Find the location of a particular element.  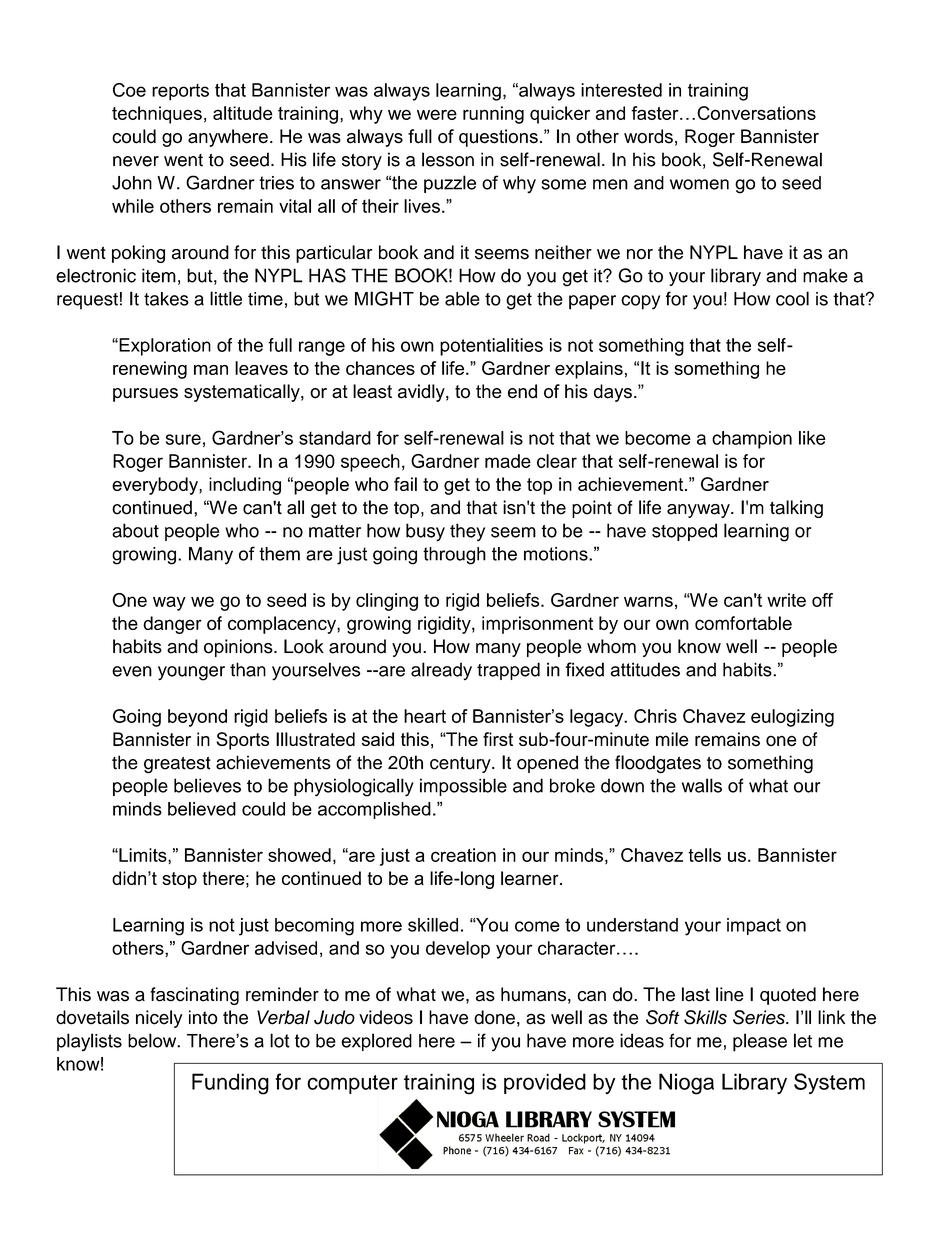

through is located at coordinates (454, 556).
